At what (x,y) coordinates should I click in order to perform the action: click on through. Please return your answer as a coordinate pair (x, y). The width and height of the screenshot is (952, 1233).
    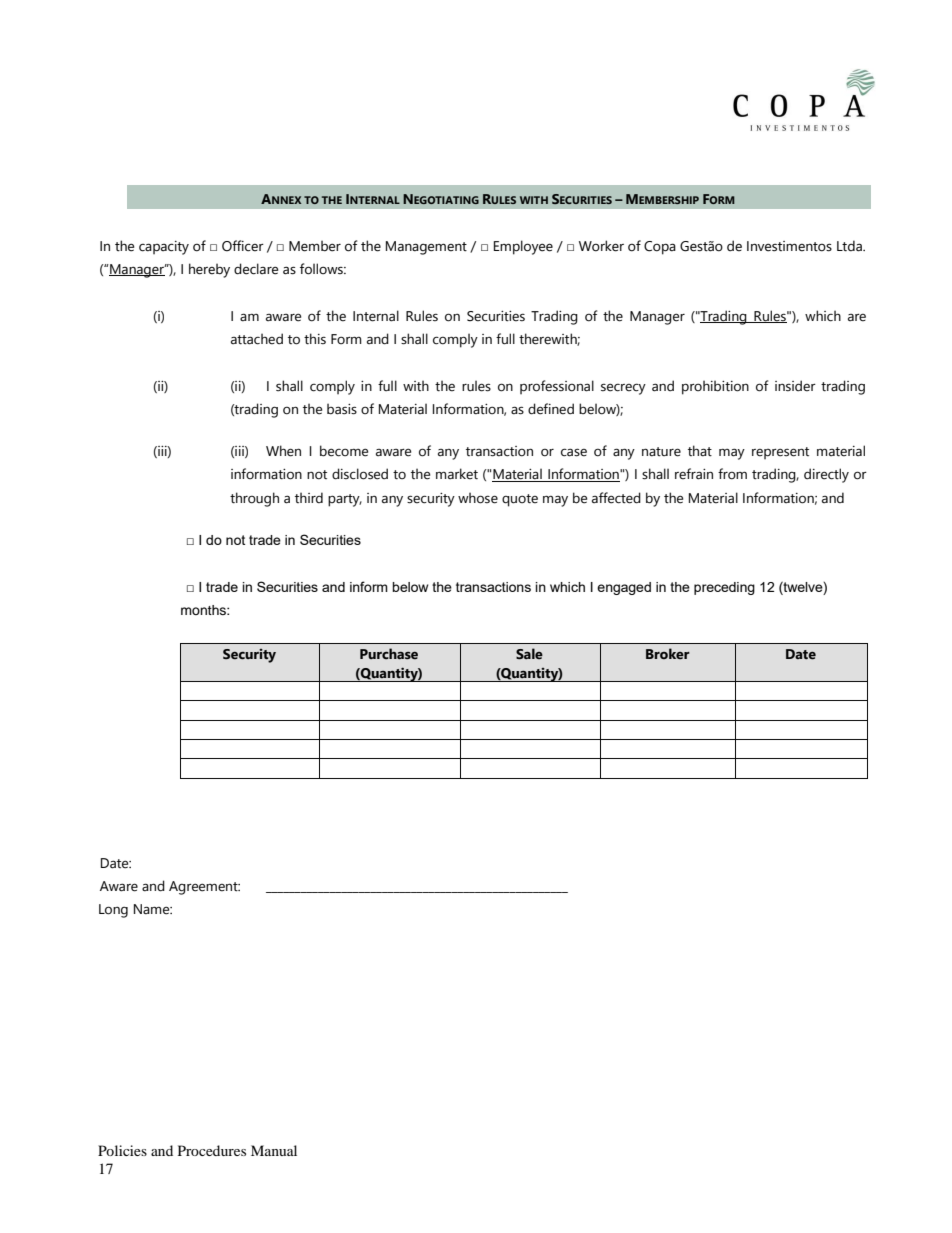
    Looking at the image, I should click on (254, 499).
